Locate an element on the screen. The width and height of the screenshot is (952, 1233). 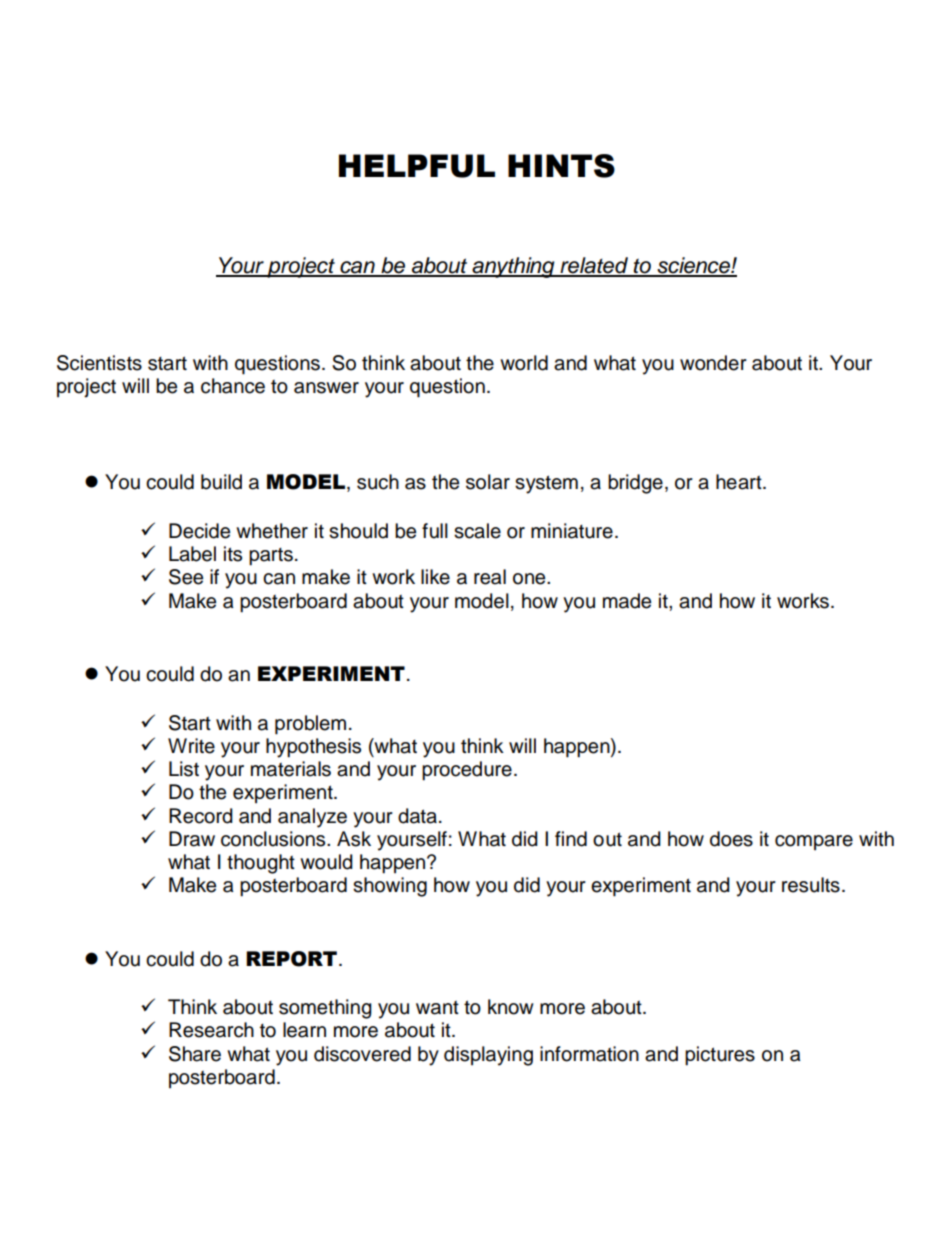
HELPFUL is located at coordinates (417, 166).
